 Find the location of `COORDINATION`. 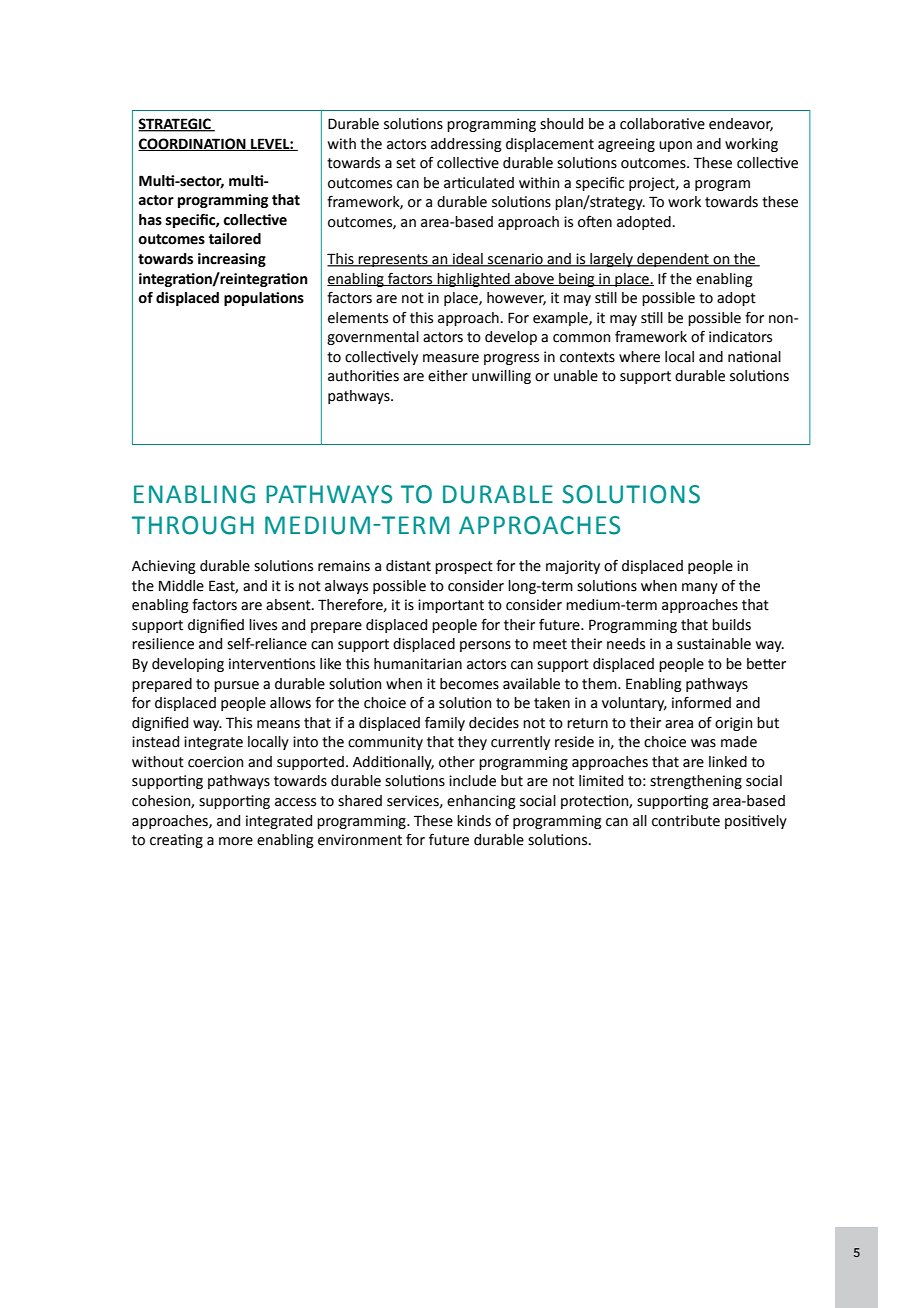

COORDINATION is located at coordinates (193, 144).
